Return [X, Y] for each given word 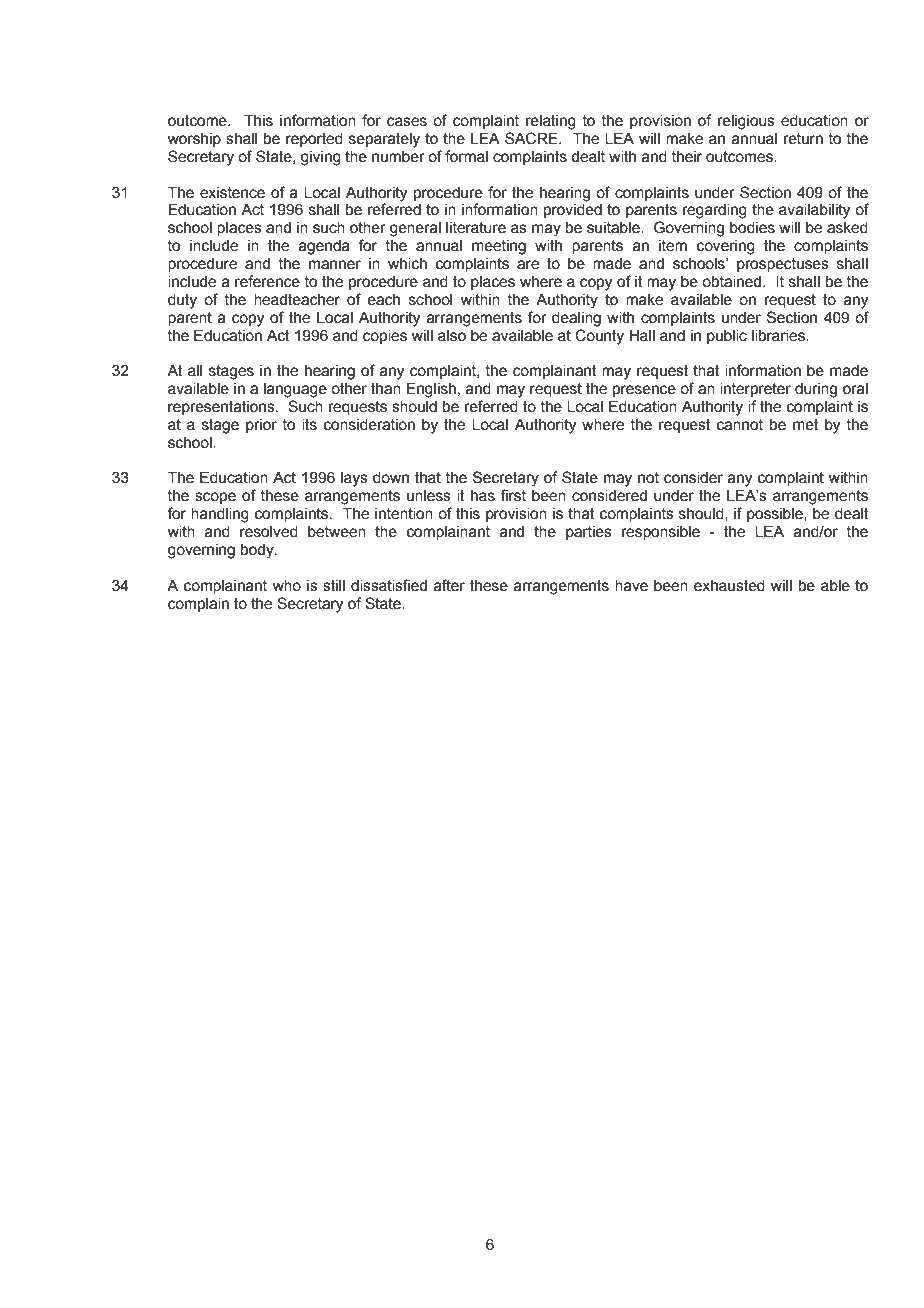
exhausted [729, 586]
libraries [779, 336]
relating [551, 122]
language [295, 390]
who [287, 586]
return [803, 139]
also [452, 336]
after [449, 585]
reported [314, 140]
